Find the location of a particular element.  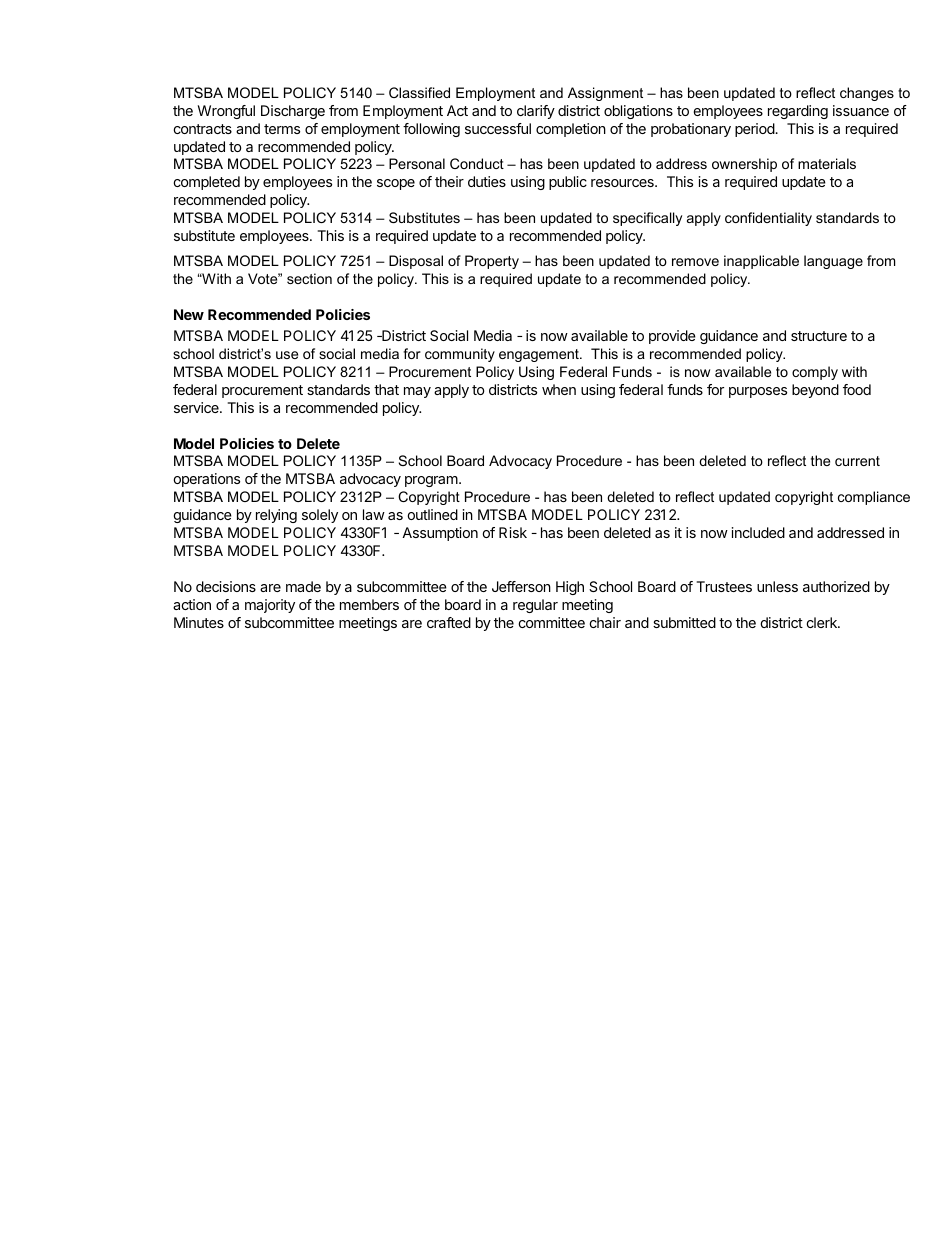

current is located at coordinates (857, 461).
